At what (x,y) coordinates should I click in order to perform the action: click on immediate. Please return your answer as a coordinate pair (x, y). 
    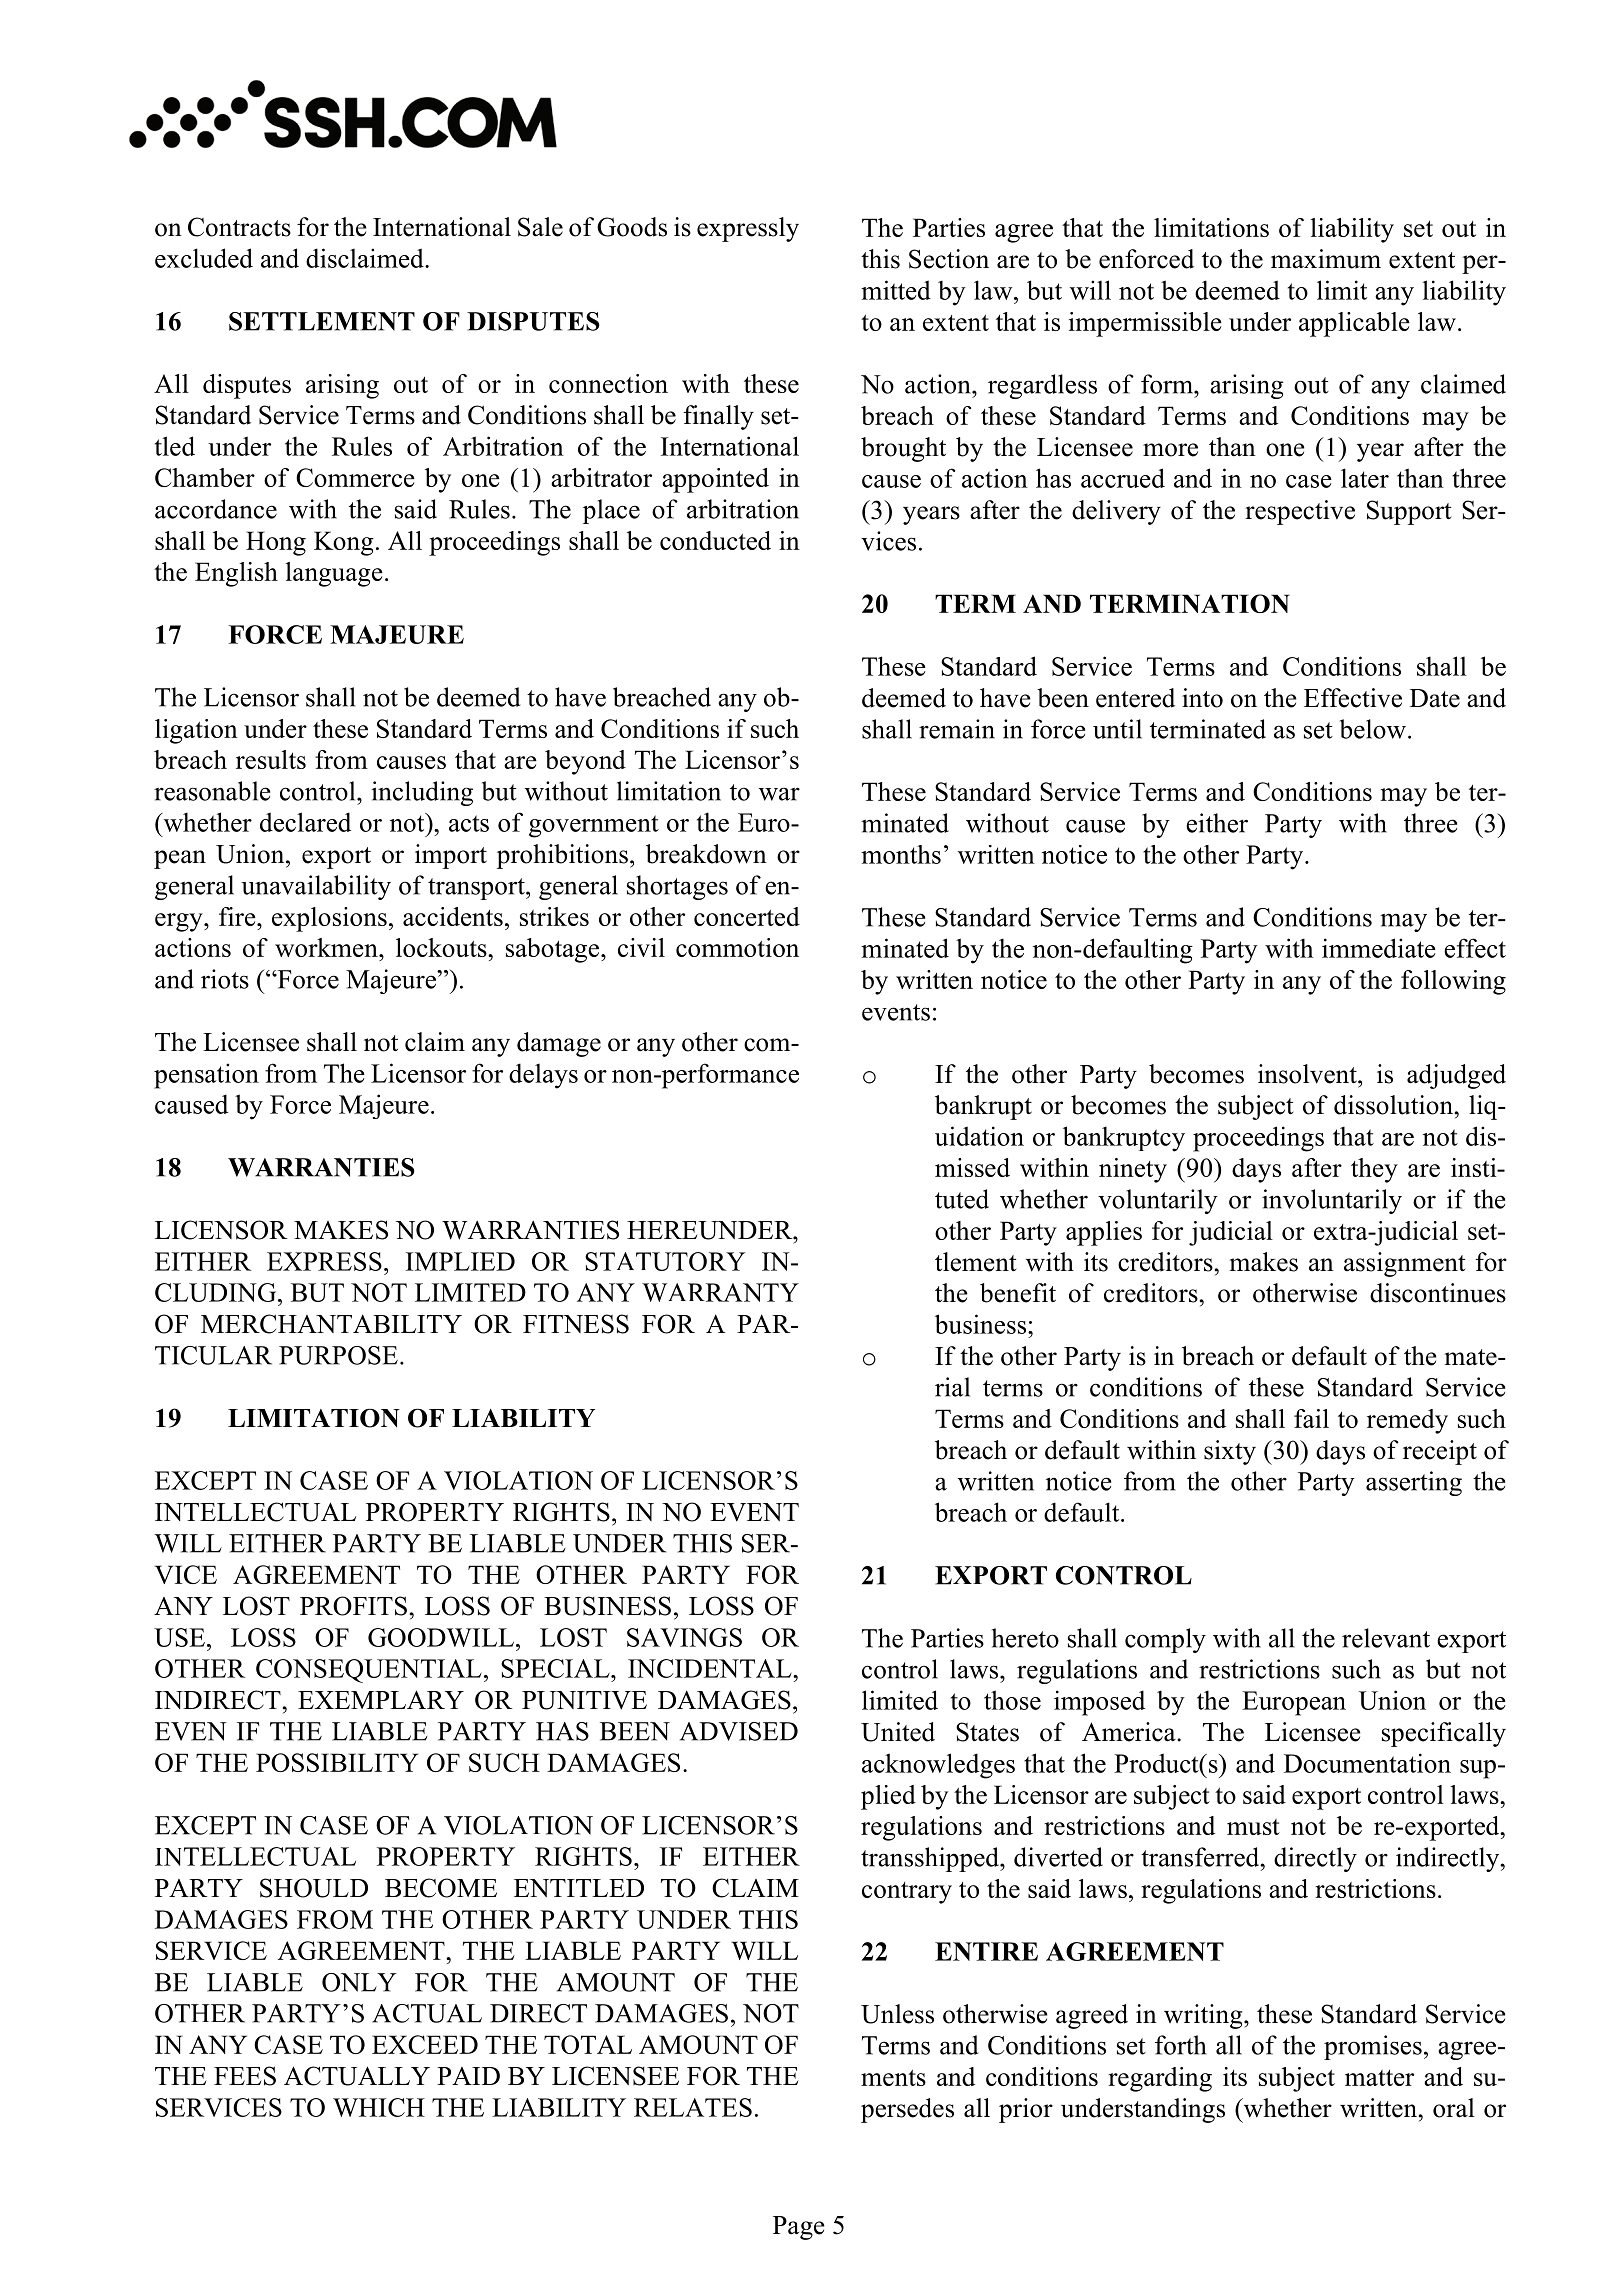
    Looking at the image, I should click on (1379, 948).
